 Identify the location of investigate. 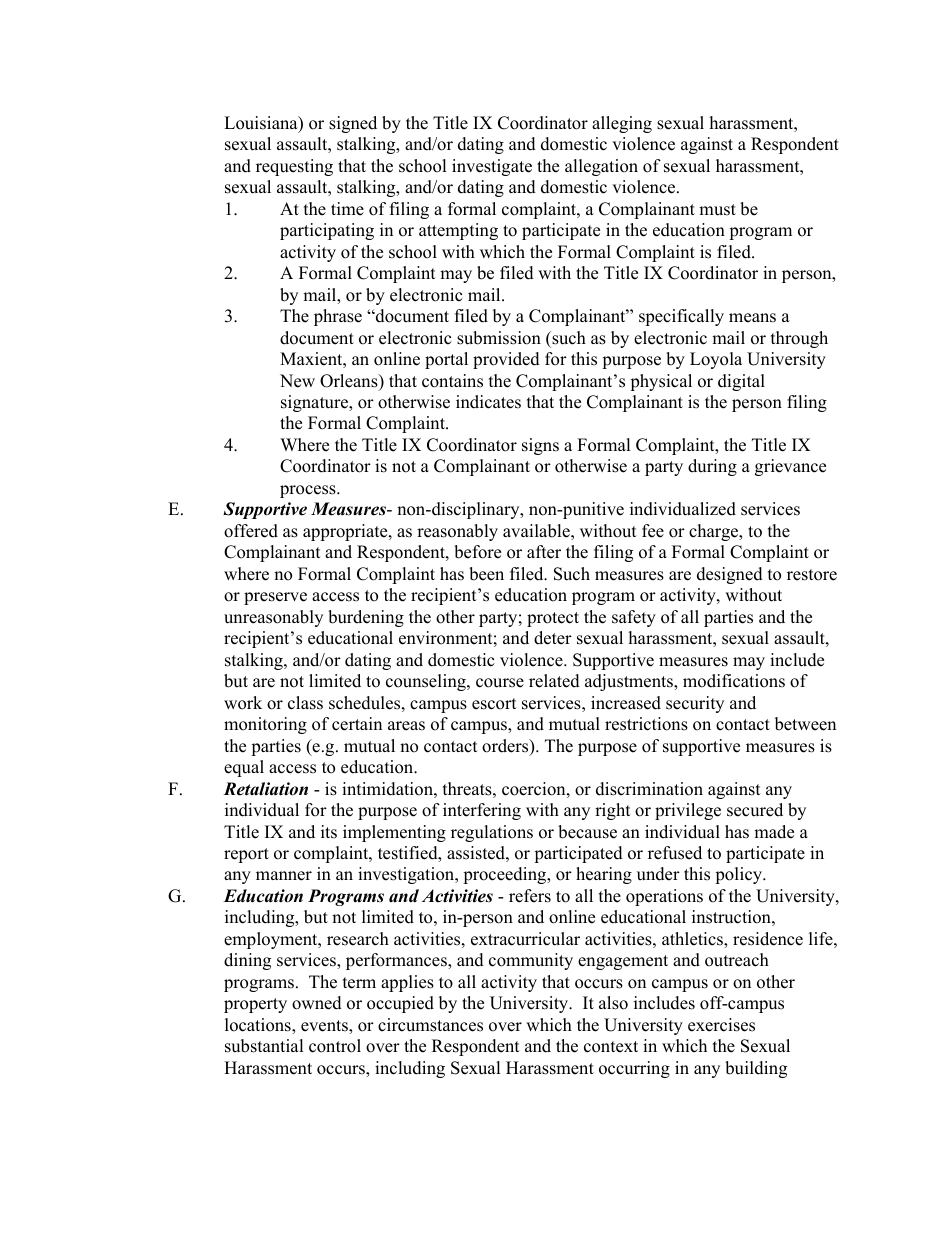
(492, 167).
